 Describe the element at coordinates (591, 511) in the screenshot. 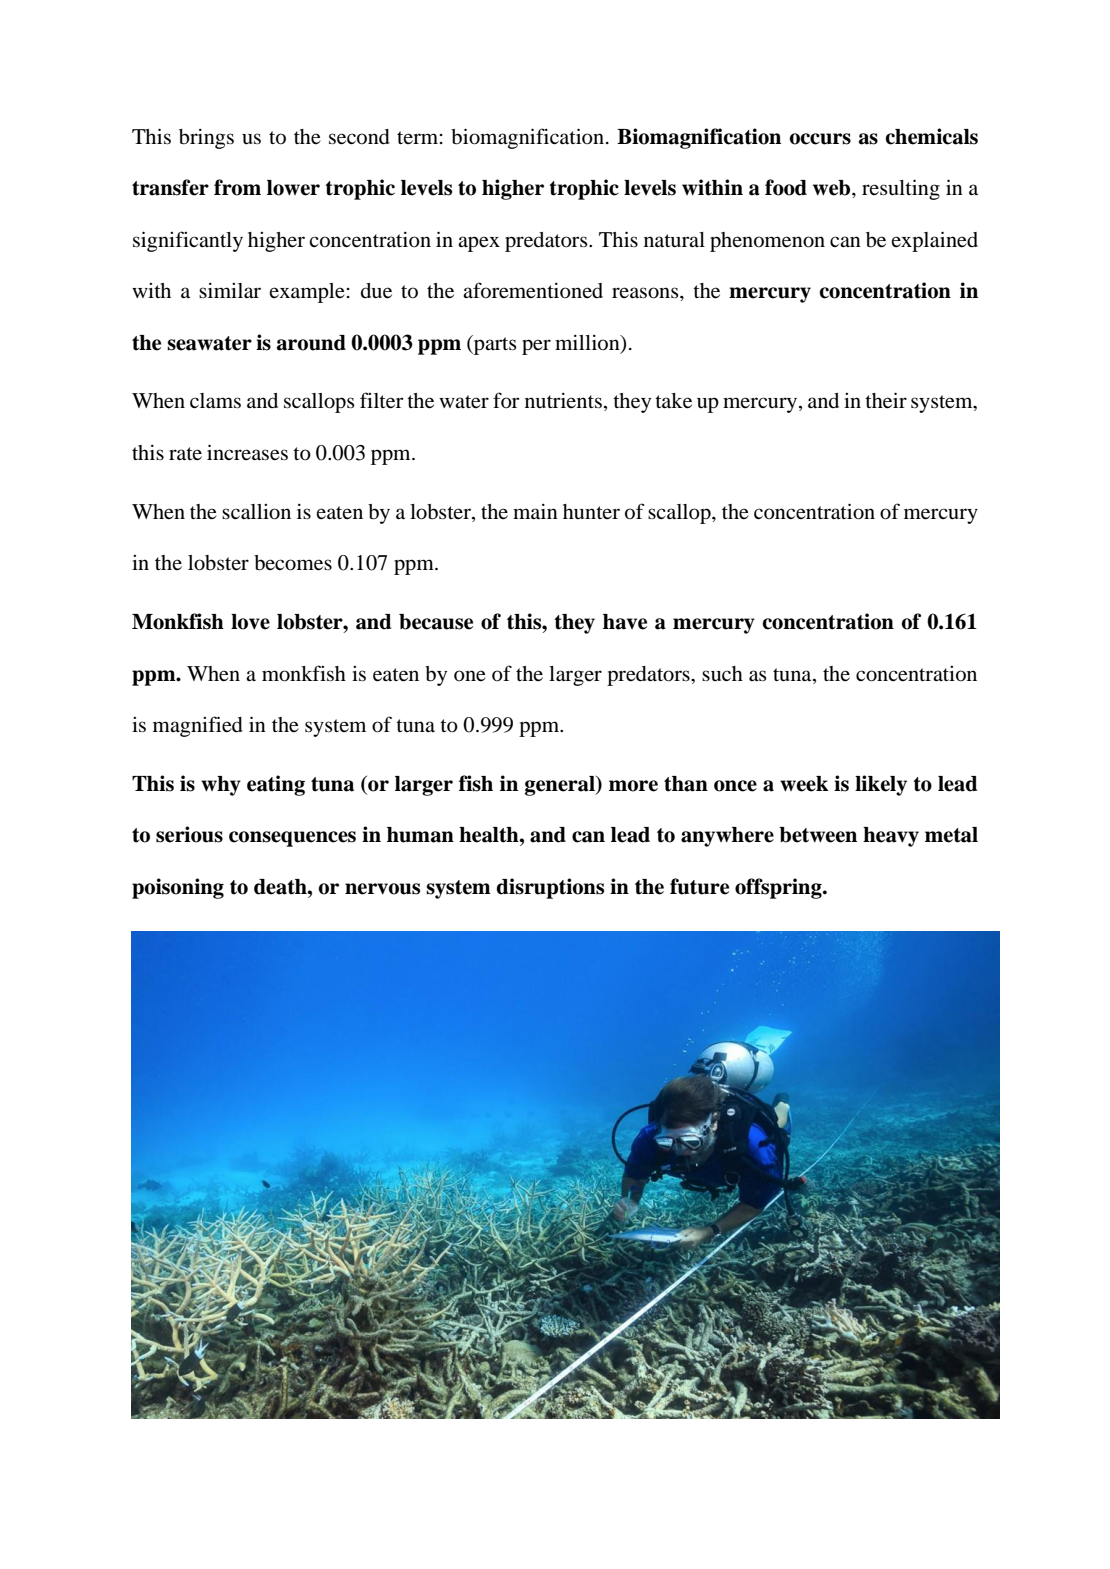

I see `hunter` at that location.
